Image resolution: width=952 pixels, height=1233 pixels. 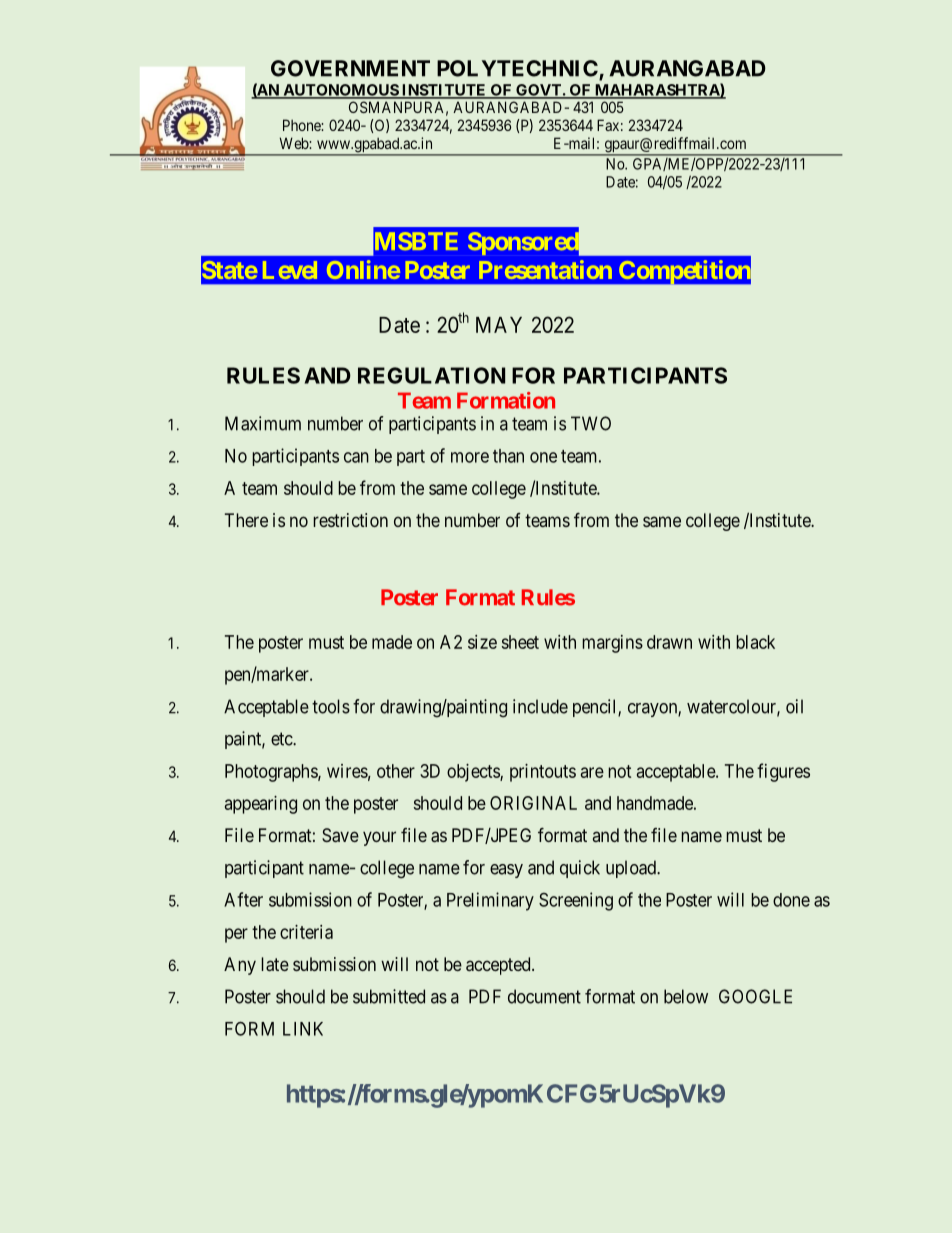 What do you see at coordinates (520, 642) in the screenshot?
I see `sheet` at bounding box center [520, 642].
